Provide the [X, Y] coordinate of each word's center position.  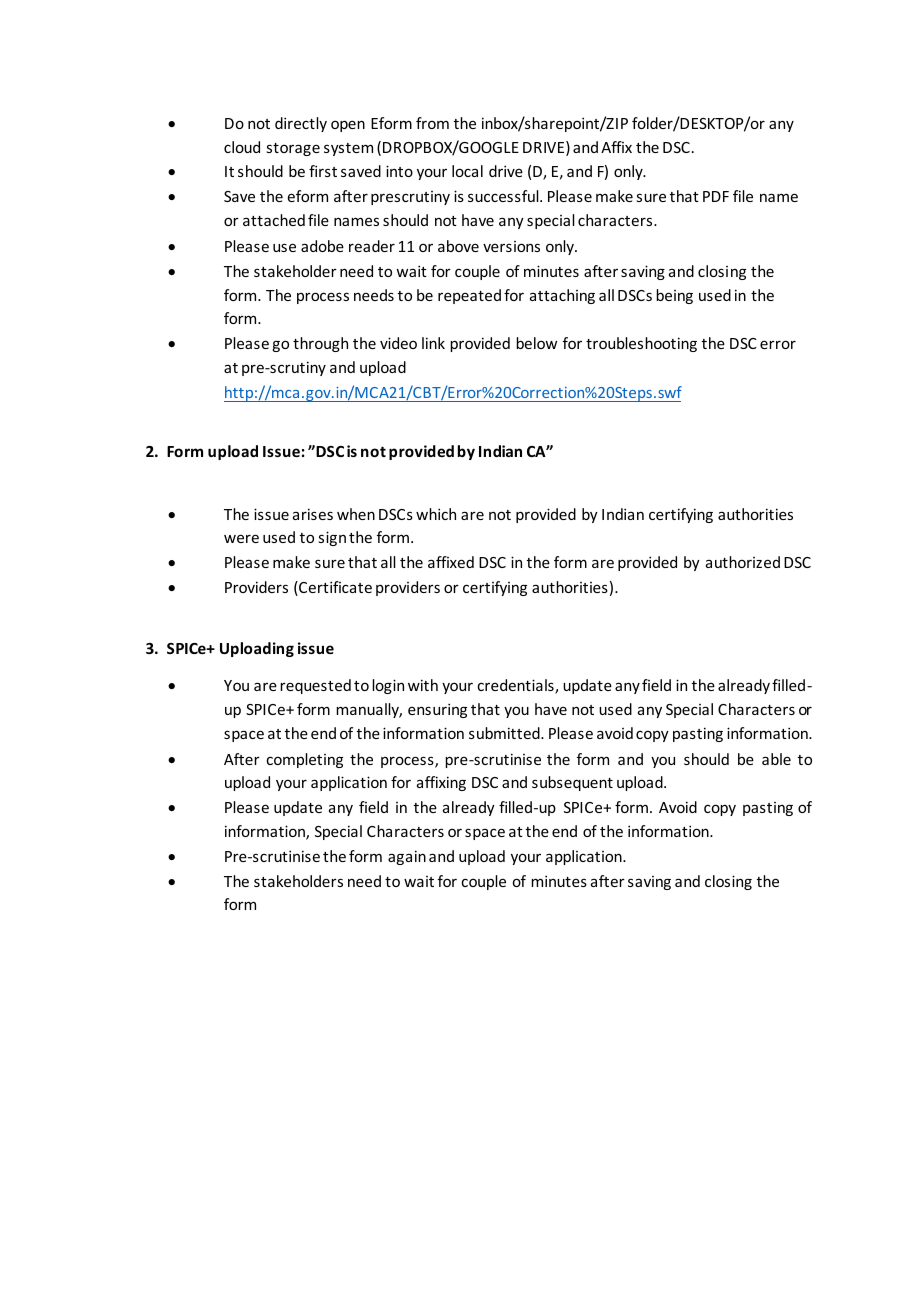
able [776, 759]
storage [293, 149]
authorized [743, 562]
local [467, 171]
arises [313, 514]
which [436, 514]
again [407, 857]
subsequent [572, 783]
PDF [716, 196]
